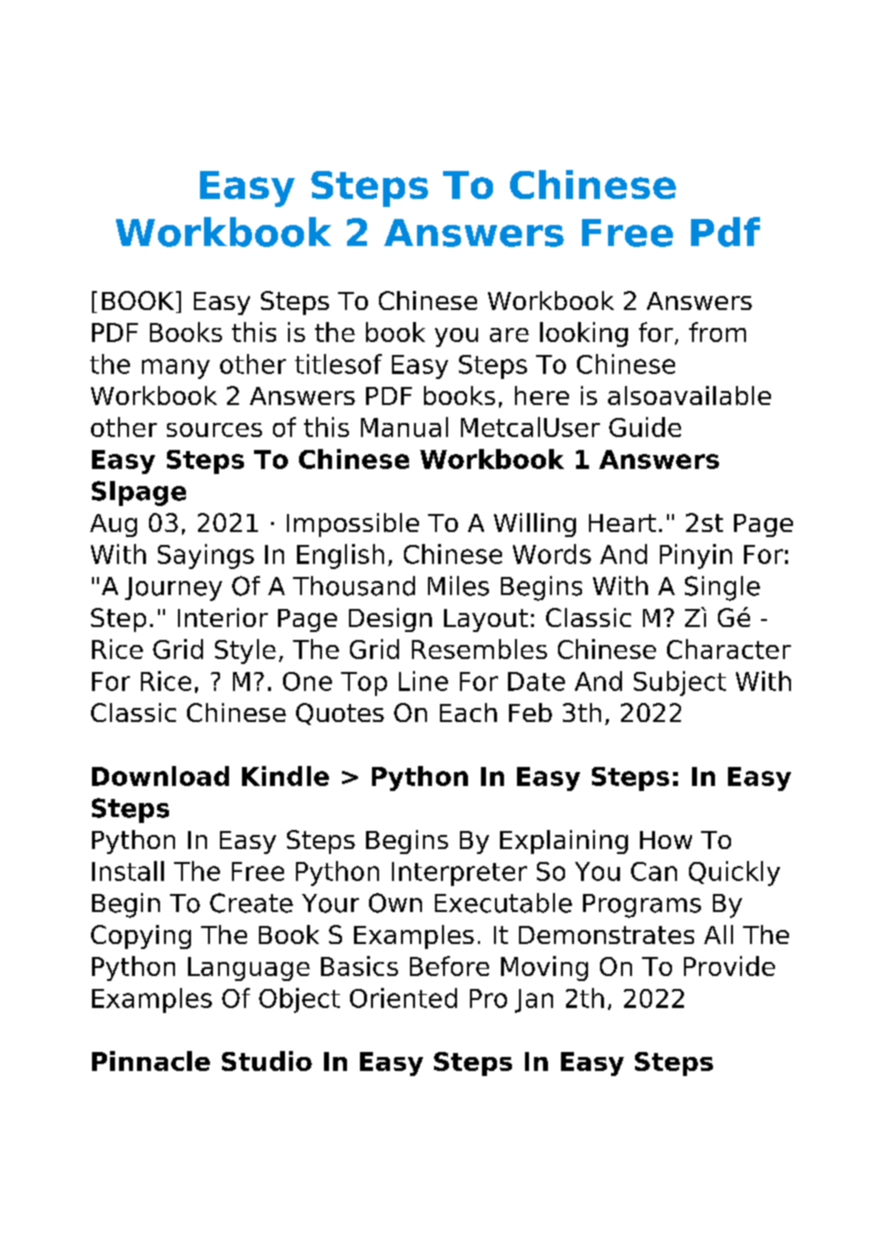  I want to click on How, so click(666, 840).
